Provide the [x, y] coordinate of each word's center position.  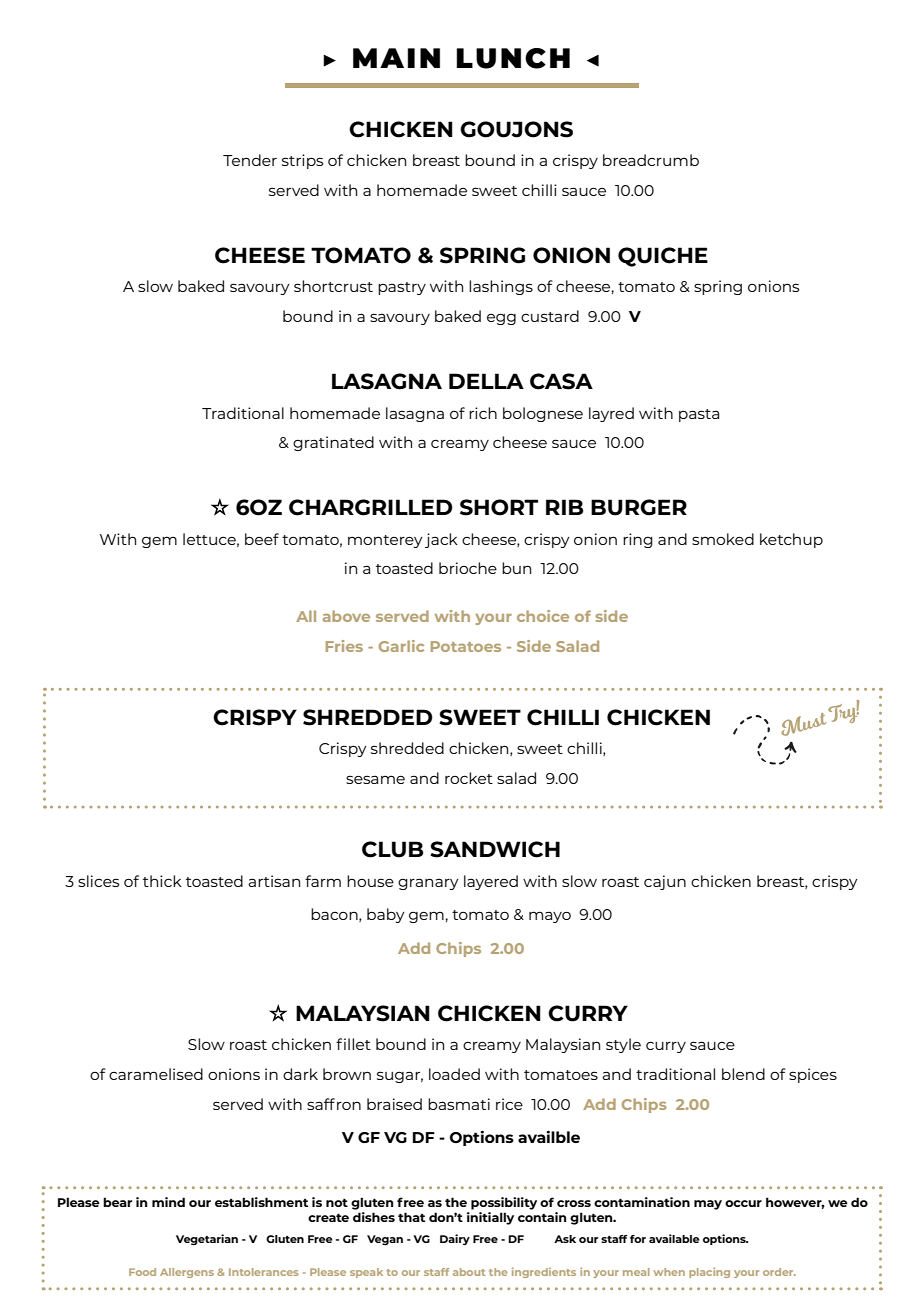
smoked [723, 539]
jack [441, 540]
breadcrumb [651, 160]
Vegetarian [207, 1239]
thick [162, 881]
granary [428, 884]
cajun [665, 882]
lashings [501, 287]
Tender [250, 160]
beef [262, 539]
